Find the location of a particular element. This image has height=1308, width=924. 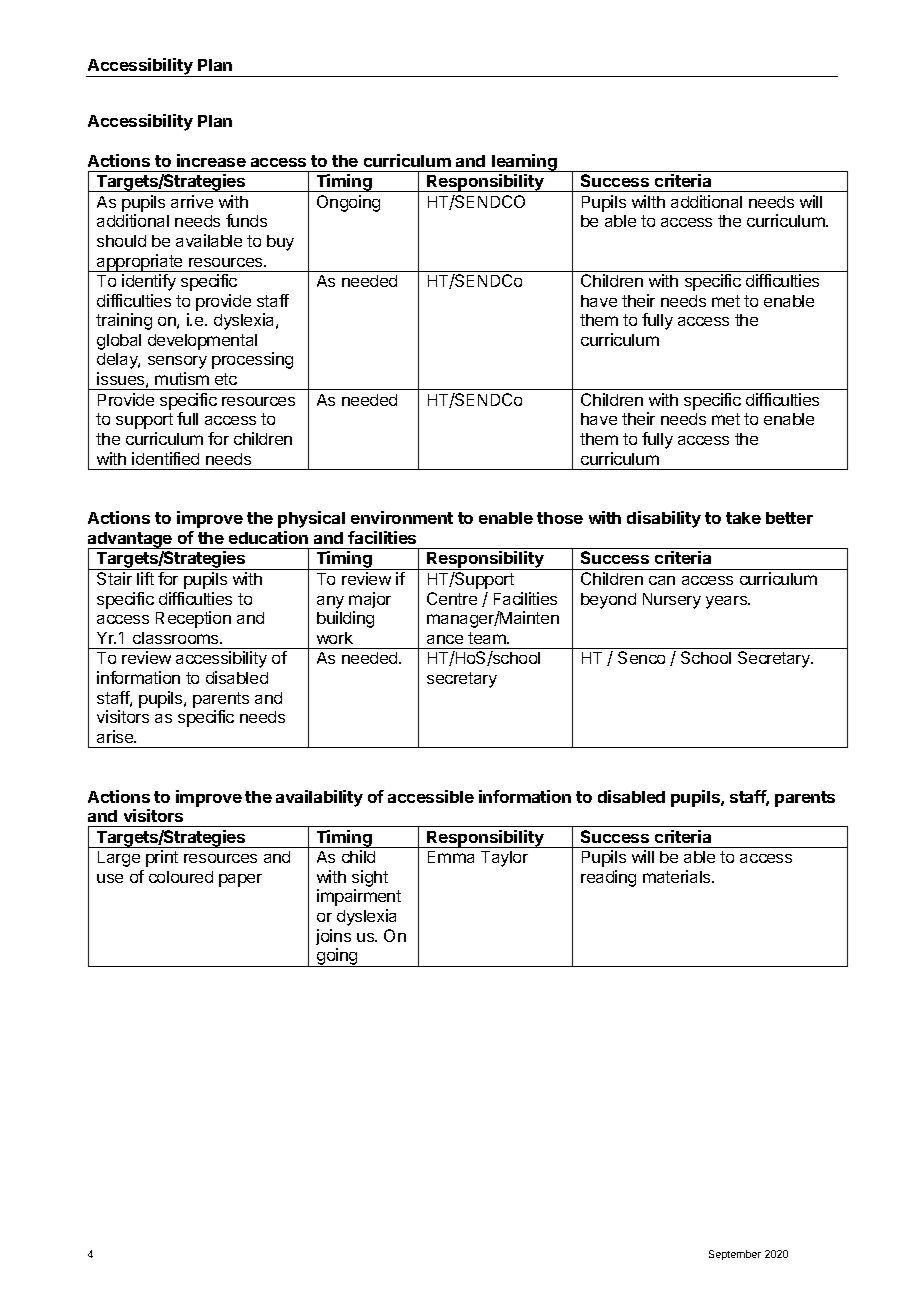

ance is located at coordinates (445, 639).
